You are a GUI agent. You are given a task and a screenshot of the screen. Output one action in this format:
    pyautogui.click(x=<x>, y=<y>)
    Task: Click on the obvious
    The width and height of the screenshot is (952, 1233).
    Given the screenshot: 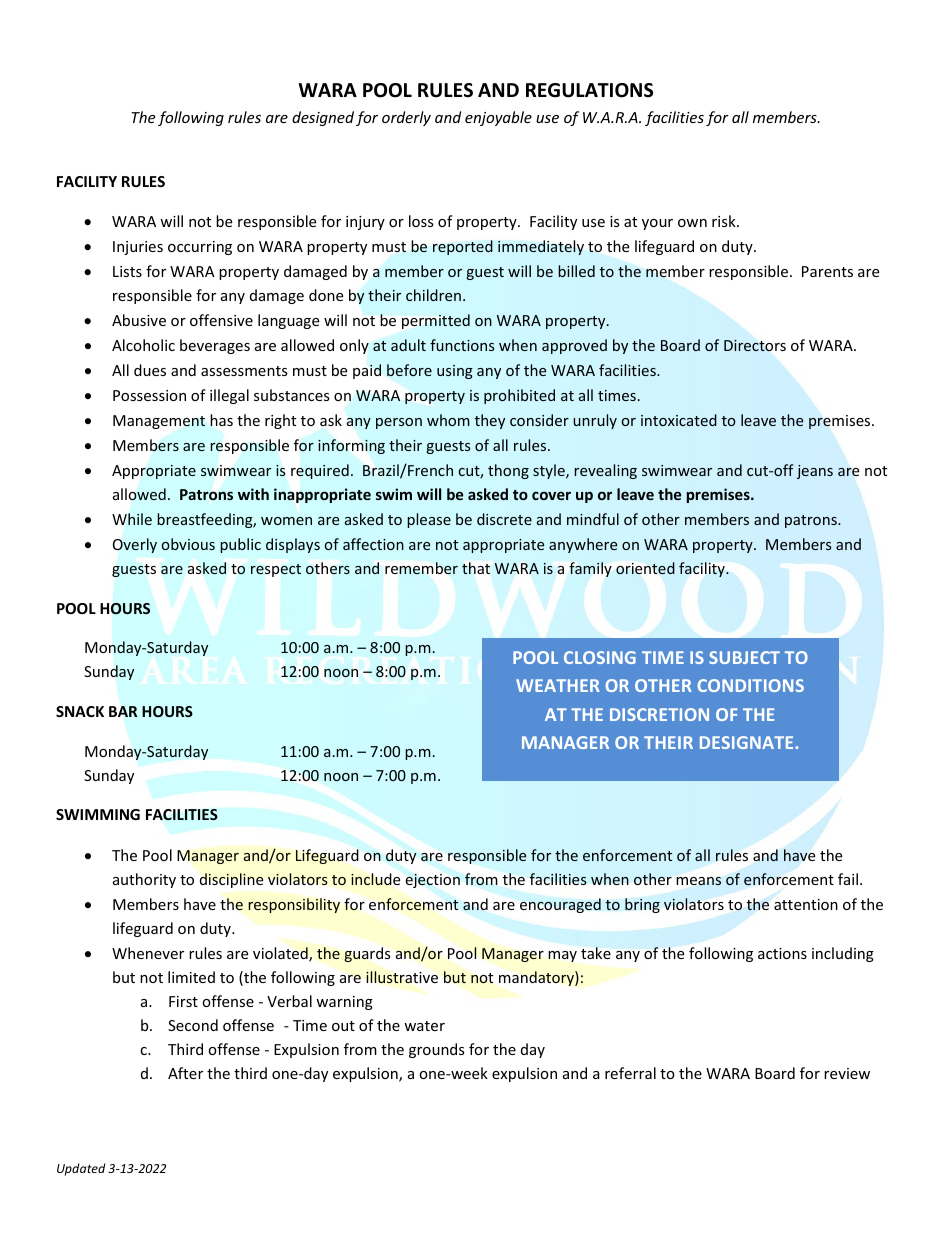 What is the action you would take?
    pyautogui.click(x=188, y=544)
